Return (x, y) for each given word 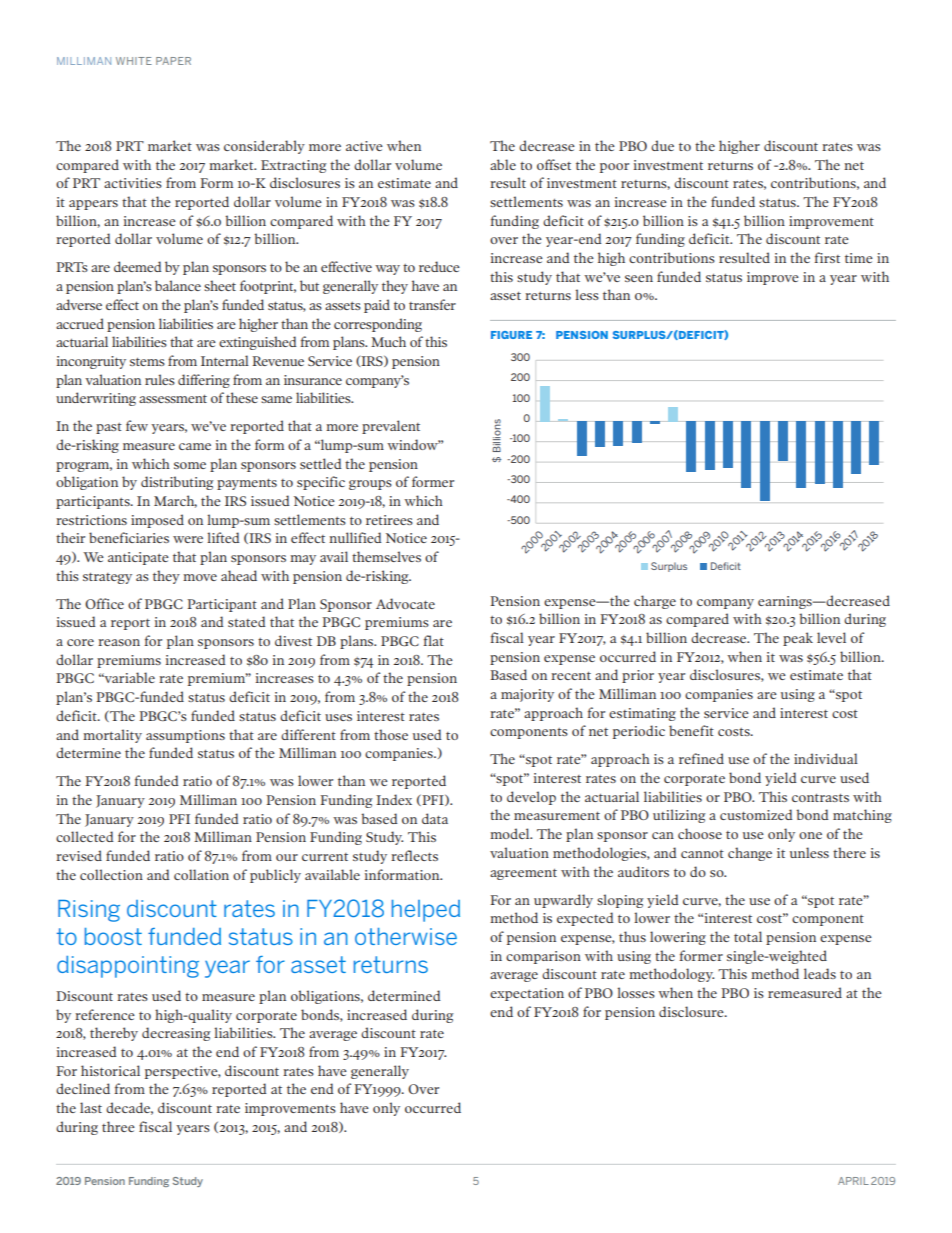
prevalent (391, 427)
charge (655, 602)
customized (756, 814)
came (195, 446)
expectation (527, 994)
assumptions (185, 736)
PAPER (173, 61)
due (662, 145)
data (435, 818)
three (118, 1126)
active (364, 146)
